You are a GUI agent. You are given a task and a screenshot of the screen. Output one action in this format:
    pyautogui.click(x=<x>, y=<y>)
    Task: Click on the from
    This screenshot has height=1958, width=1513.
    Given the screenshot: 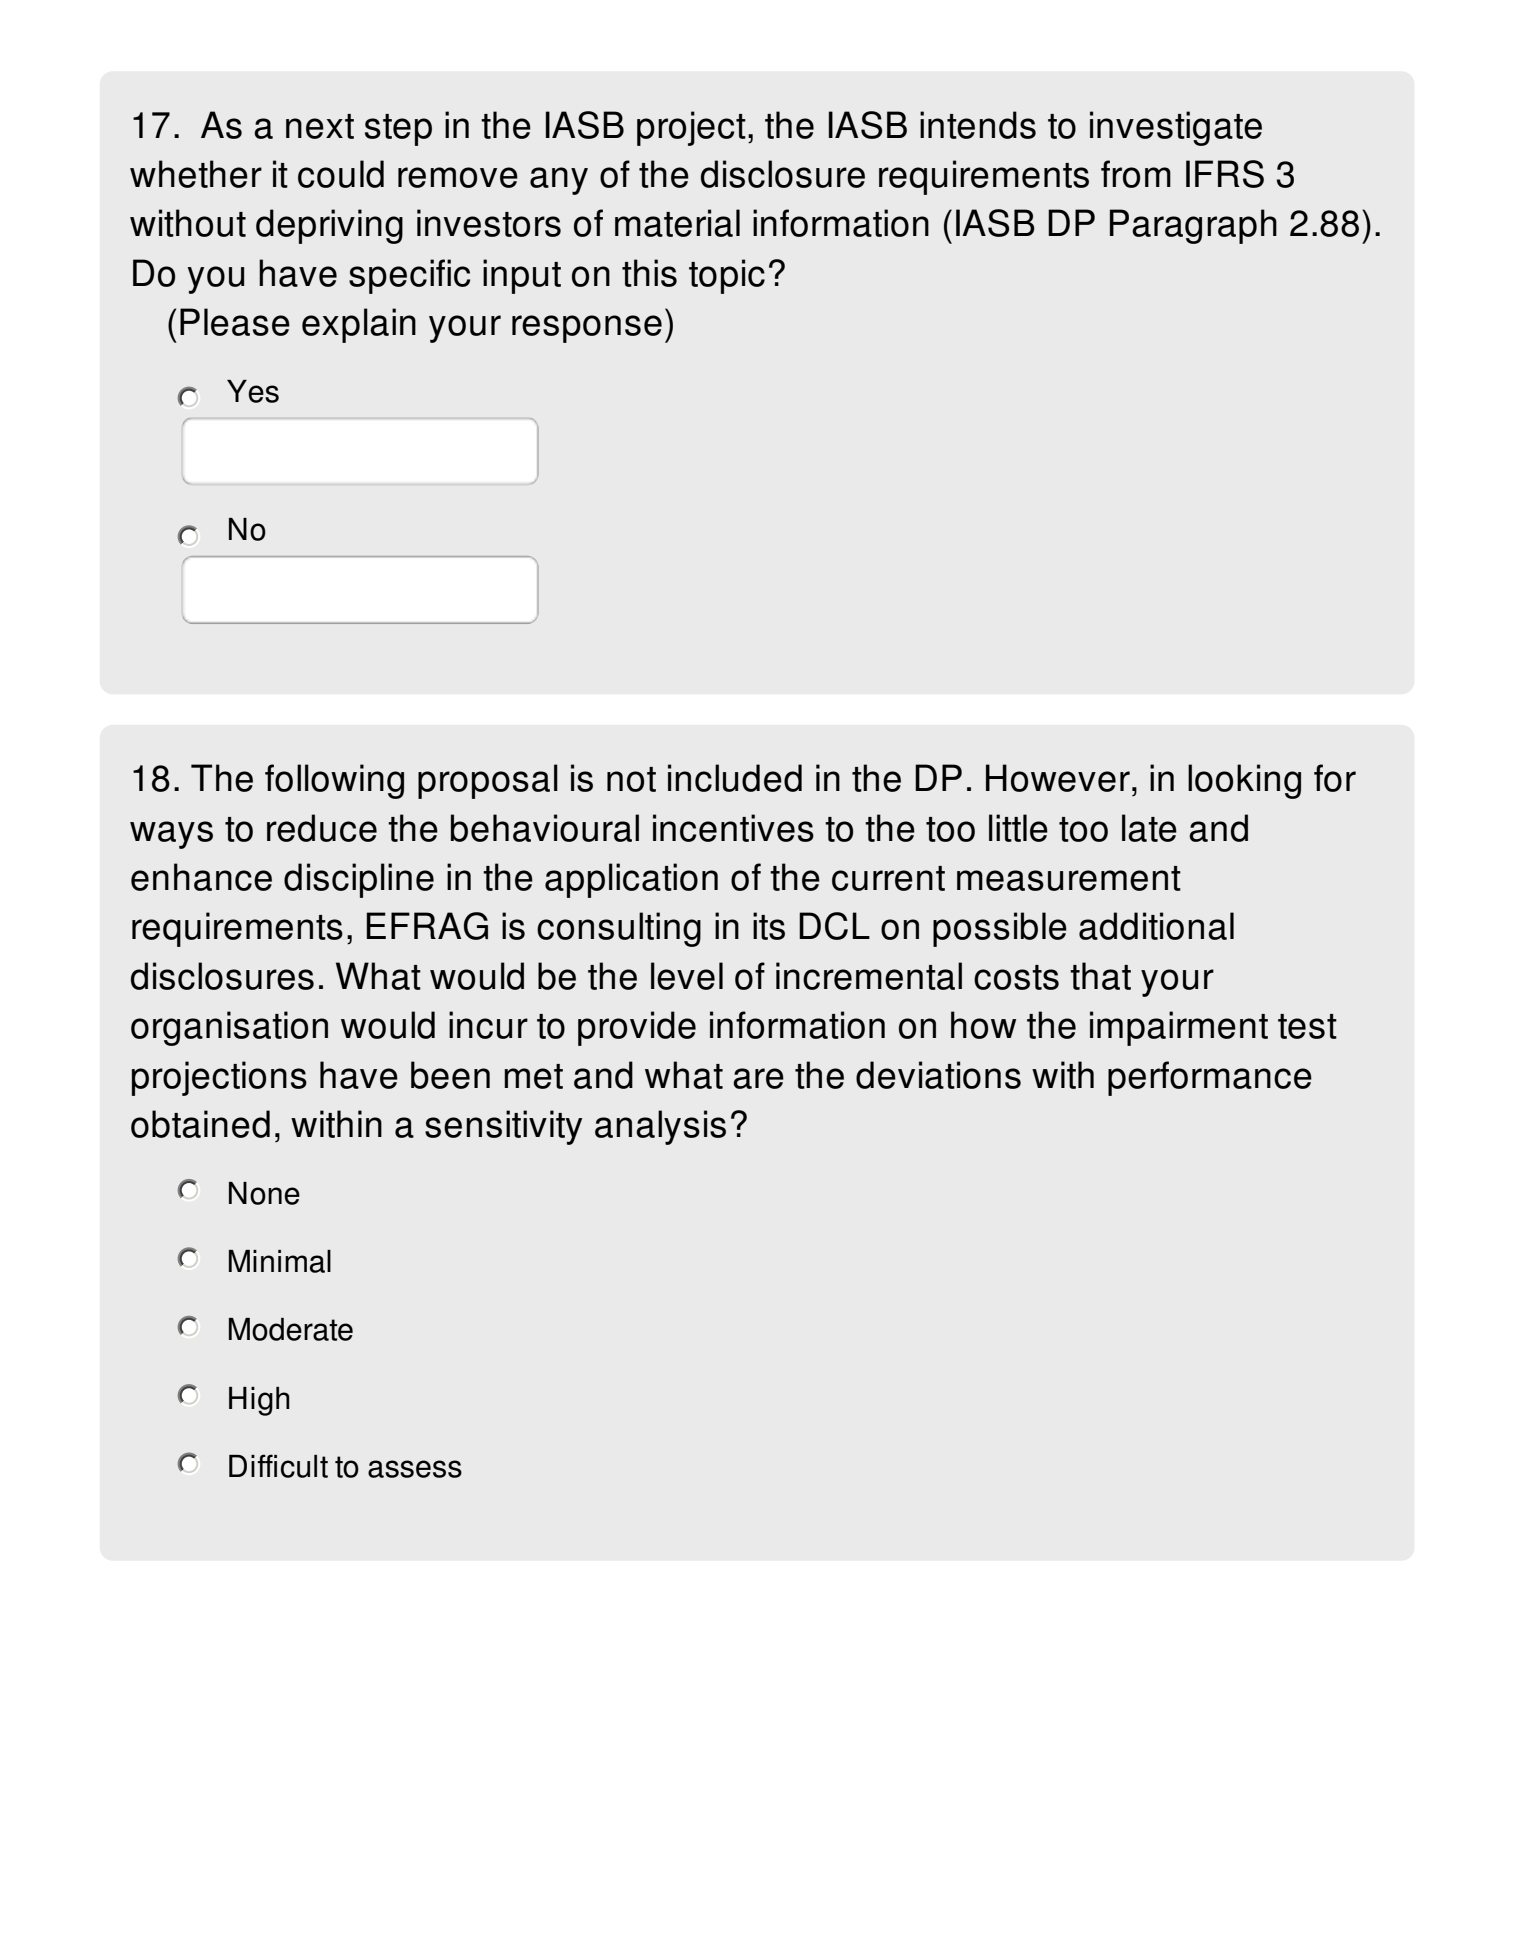 What is the action you would take?
    pyautogui.click(x=1136, y=174)
